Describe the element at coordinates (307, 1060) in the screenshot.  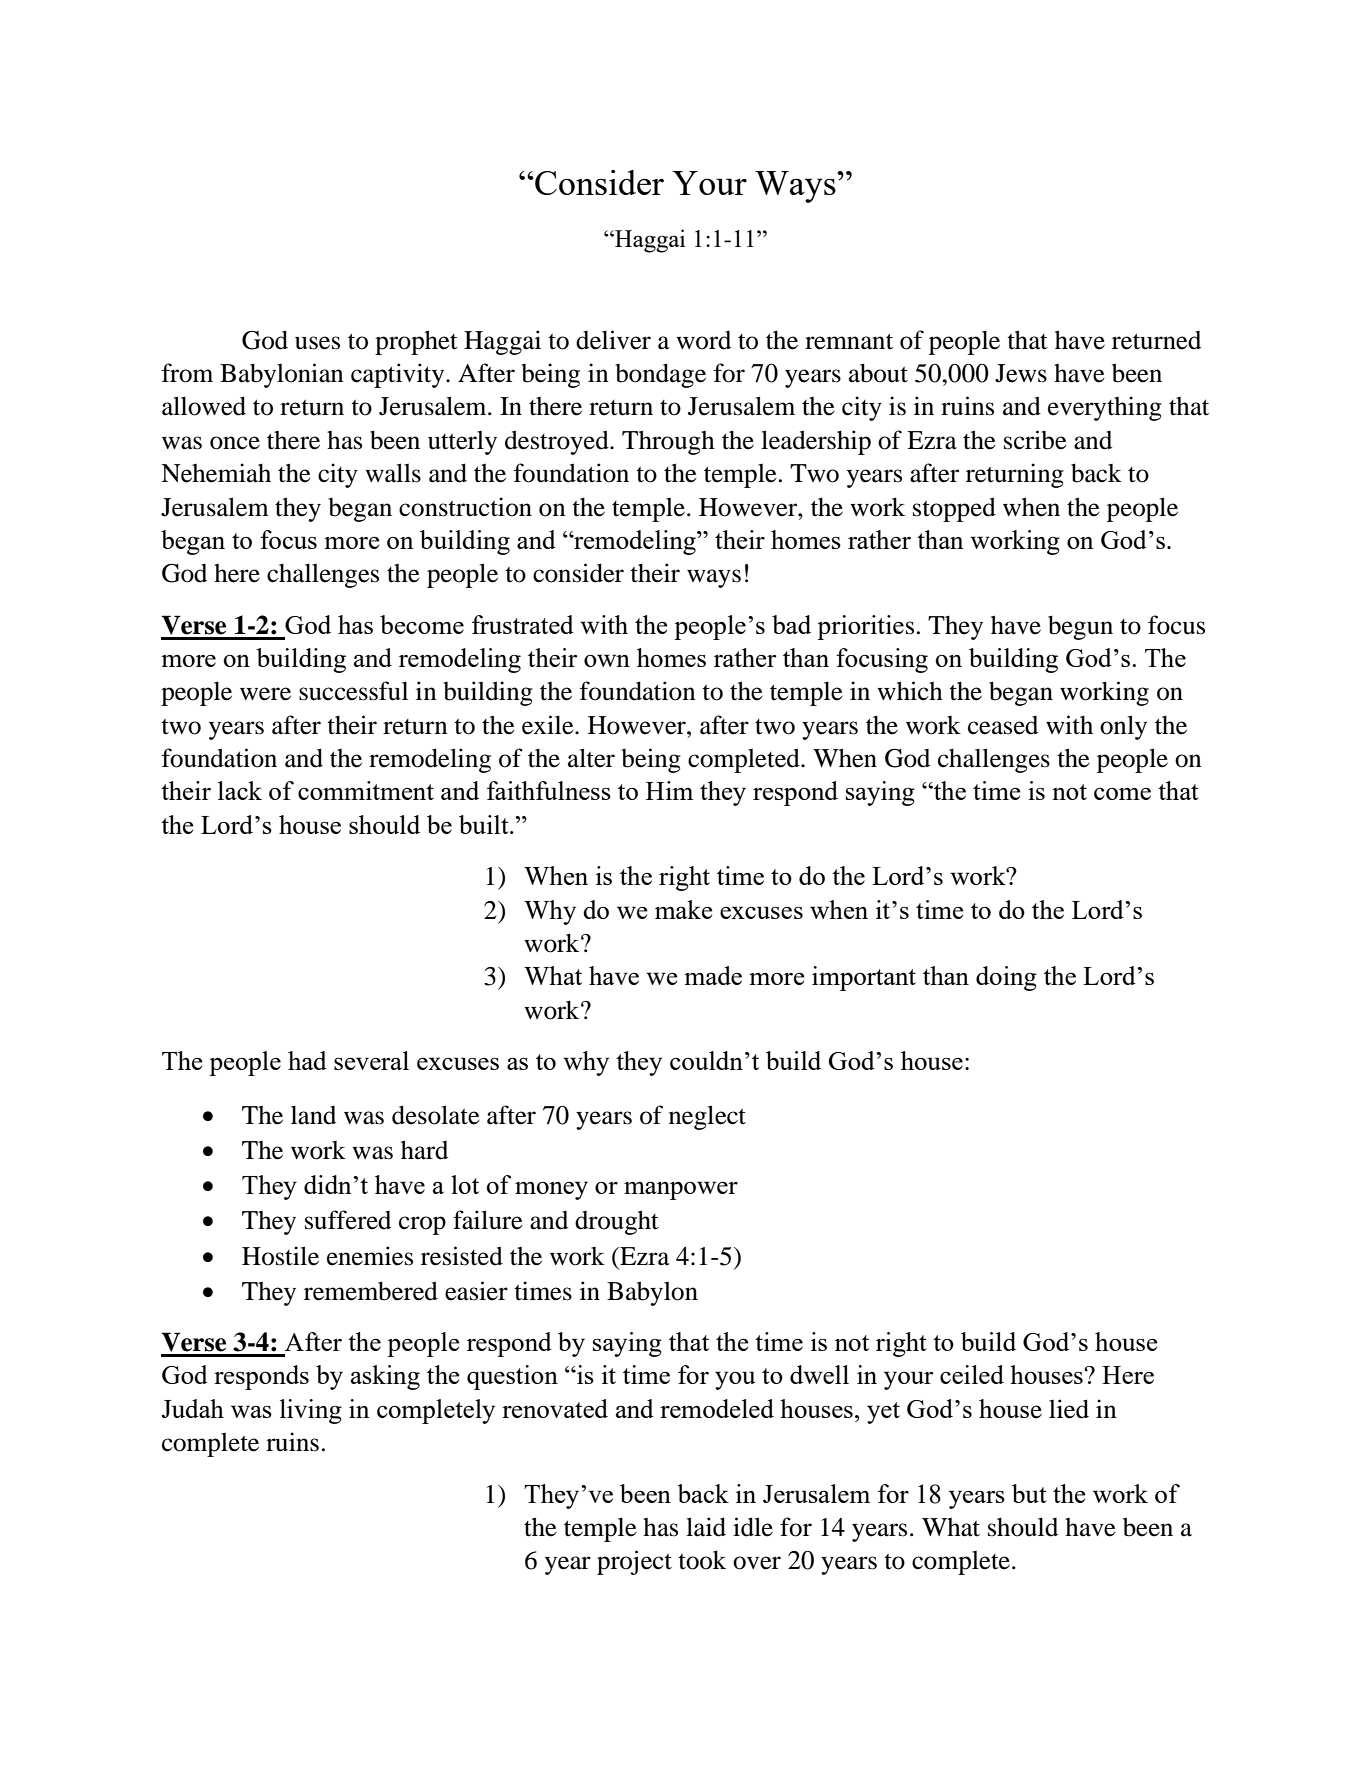
I see `had` at that location.
